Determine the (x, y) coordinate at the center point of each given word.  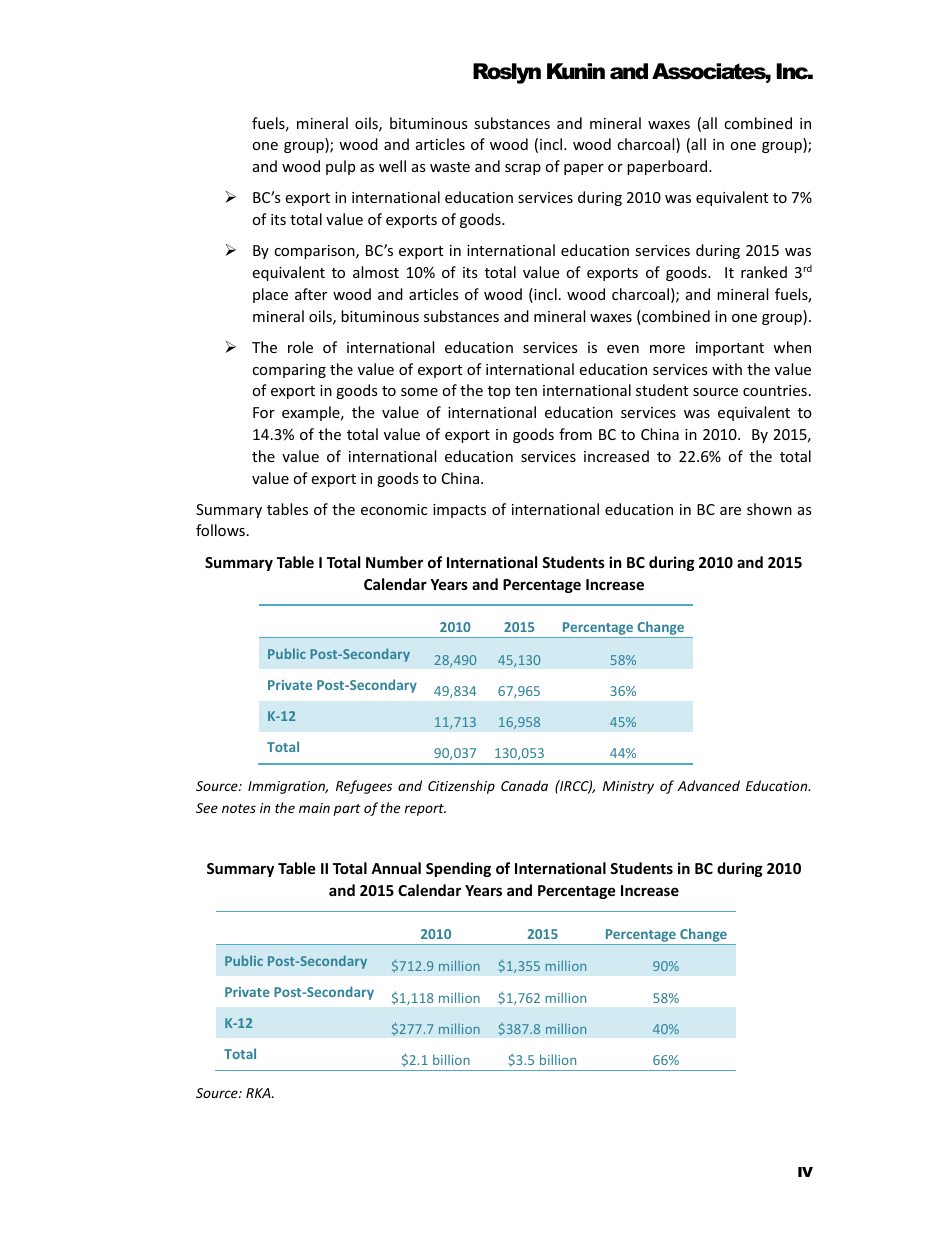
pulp (340, 167)
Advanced (708, 785)
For (264, 412)
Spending (458, 869)
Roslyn (507, 73)
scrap (523, 169)
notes (239, 808)
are (730, 511)
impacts (459, 511)
